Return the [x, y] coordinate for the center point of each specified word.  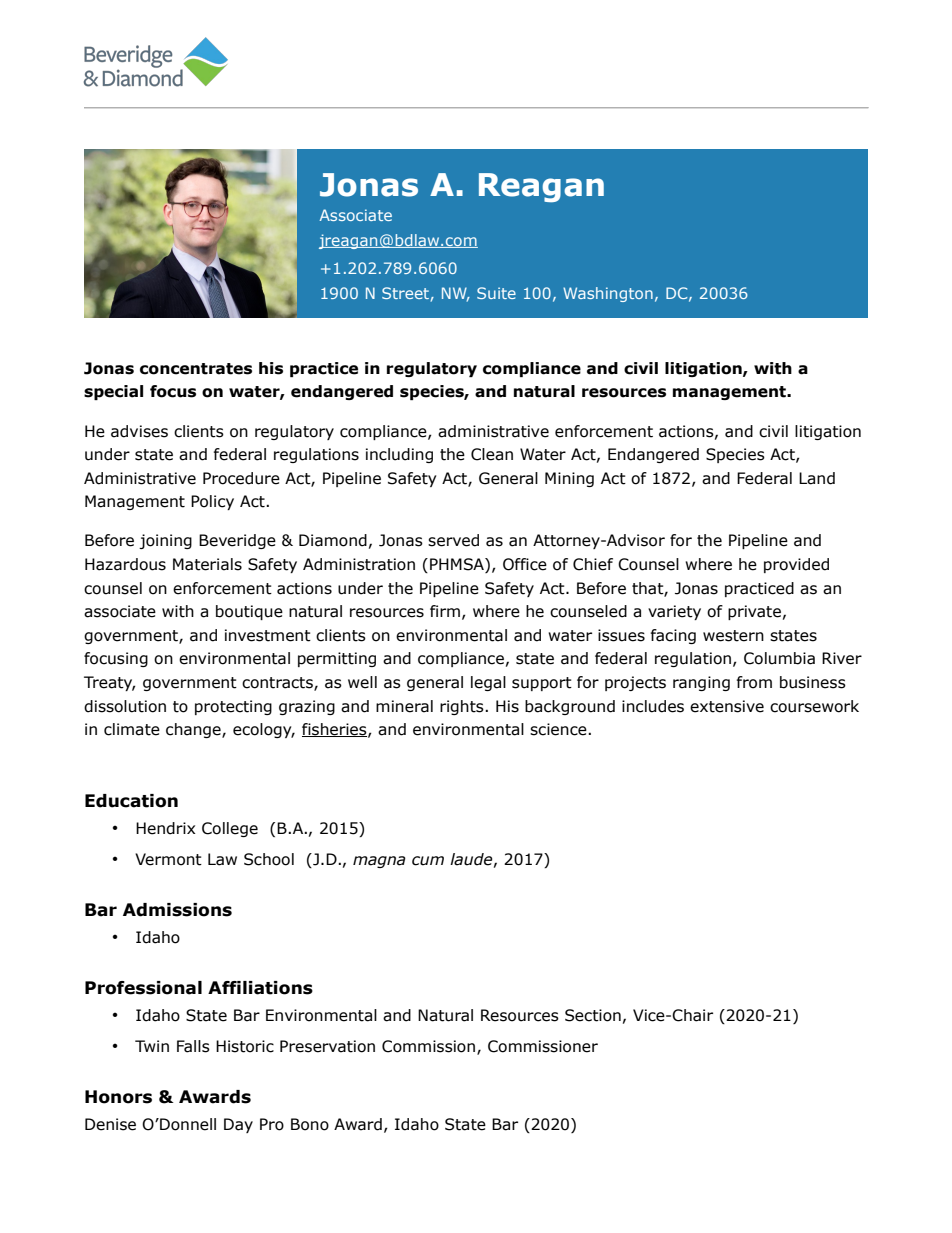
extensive [727, 706]
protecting [233, 707]
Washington [608, 294]
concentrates [196, 369]
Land [817, 478]
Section [593, 1015]
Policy [212, 502]
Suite [496, 293]
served [453, 540]
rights [463, 707]
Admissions [177, 910]
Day [238, 1125]
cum [428, 861]
